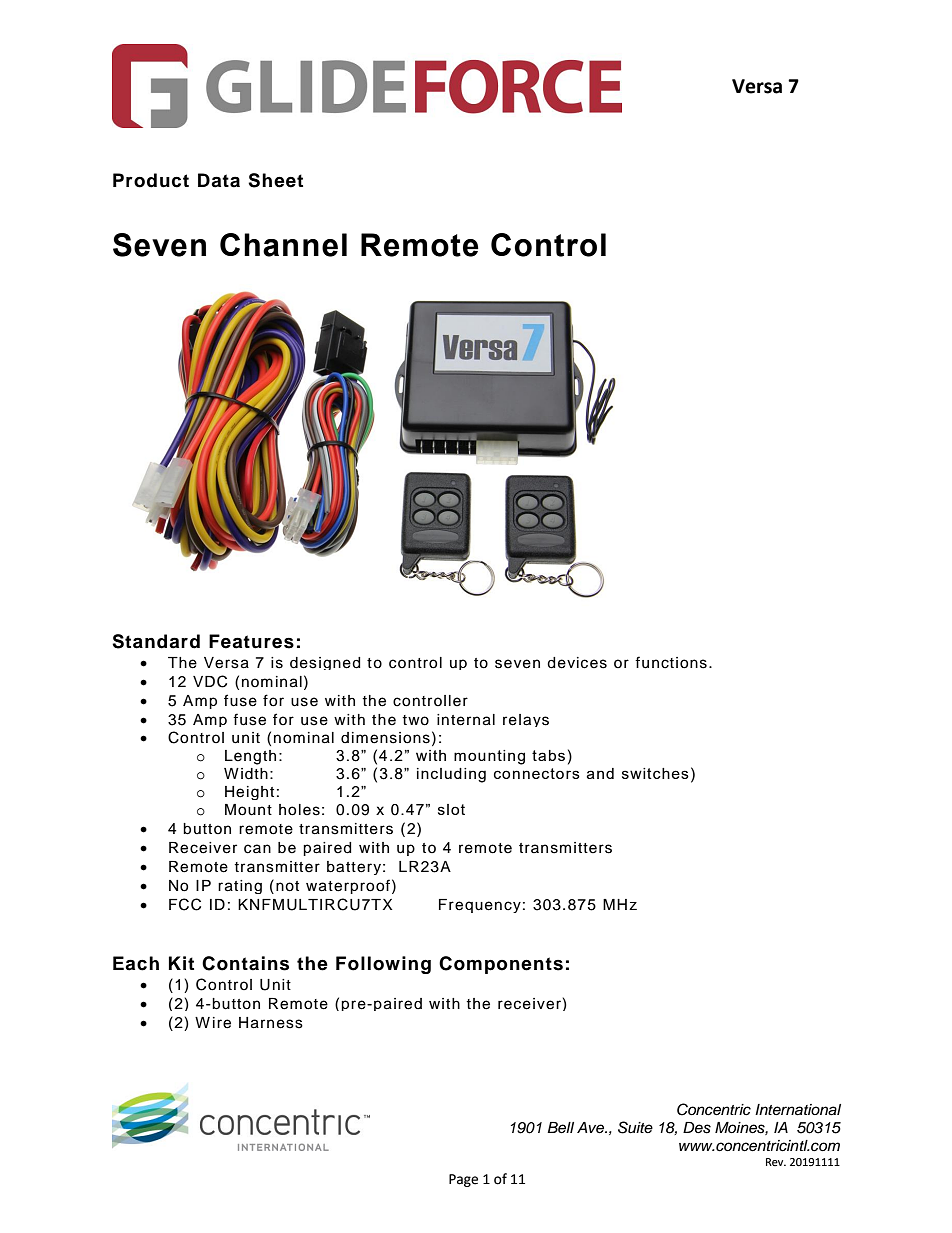 Image resolution: width=952 pixels, height=1233 pixels. I want to click on Sheet, so click(275, 180).
